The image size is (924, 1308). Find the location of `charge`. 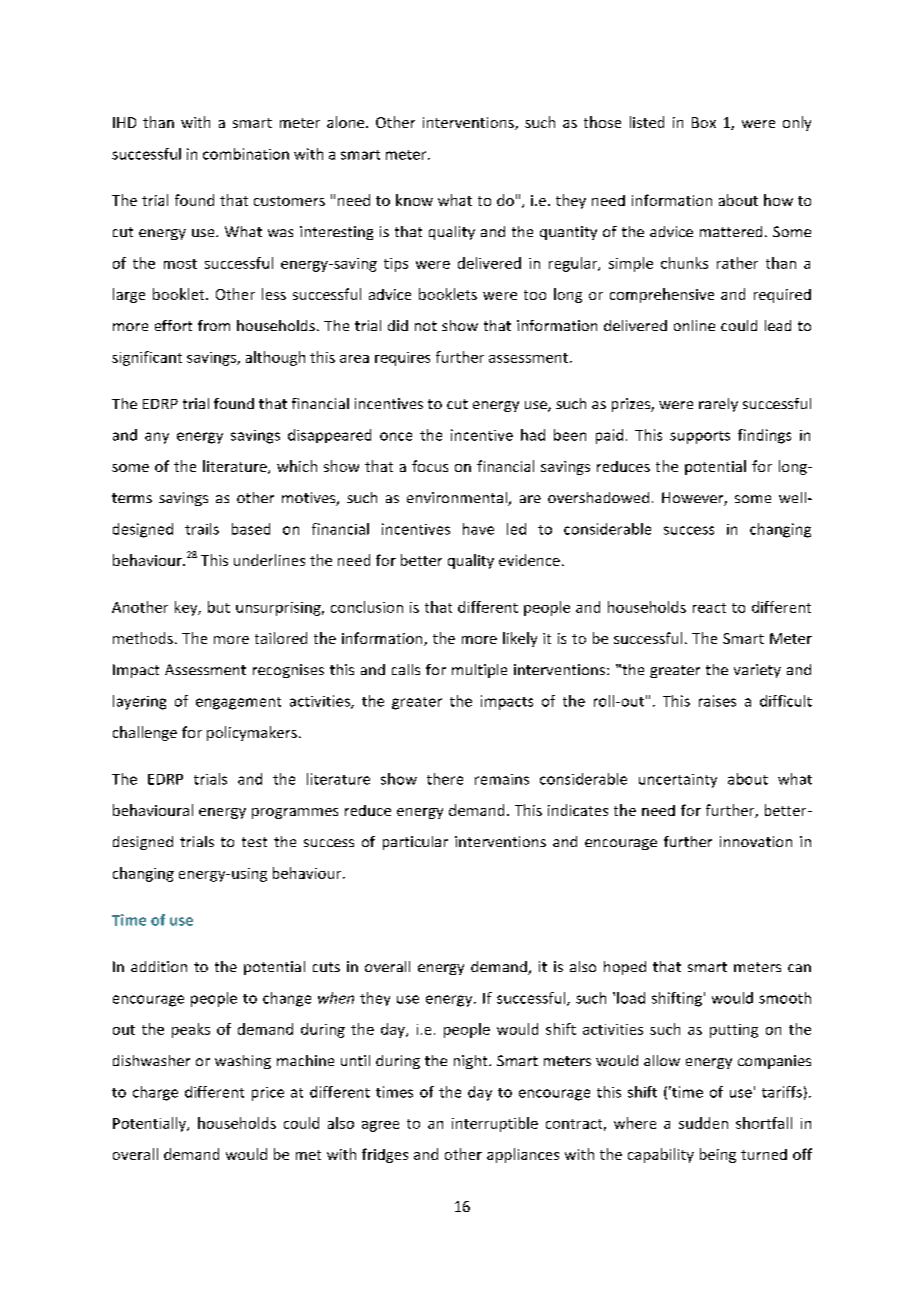

charge is located at coordinates (155, 1093).
